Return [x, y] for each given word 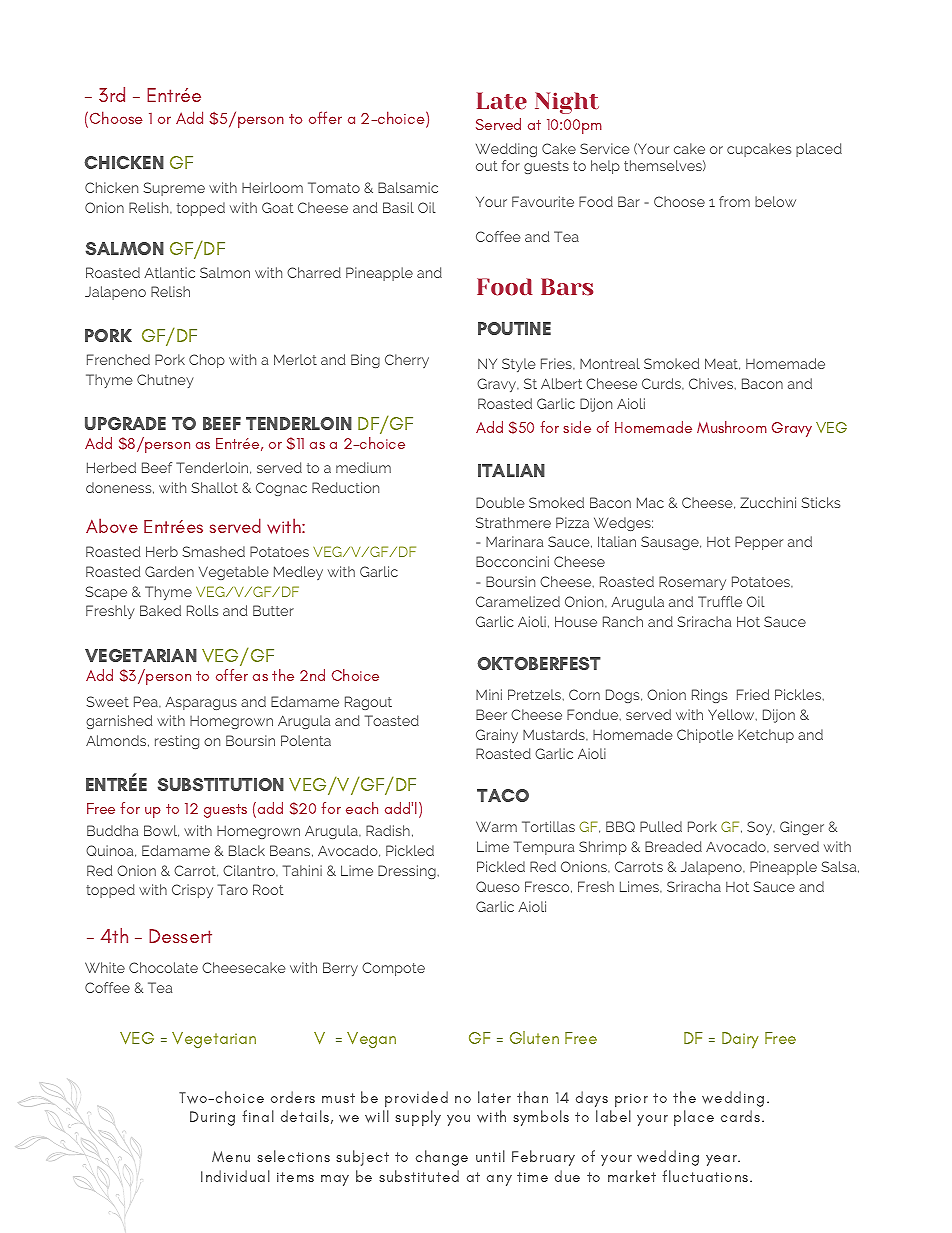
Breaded [673, 846]
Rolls [202, 610]
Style [519, 365]
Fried [753, 694]
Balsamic [408, 187]
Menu [231, 1156]
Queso [498, 886]
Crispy [192, 891]
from [734, 201]
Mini [489, 694]
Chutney [165, 381]
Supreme [174, 189]
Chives [712, 384]
